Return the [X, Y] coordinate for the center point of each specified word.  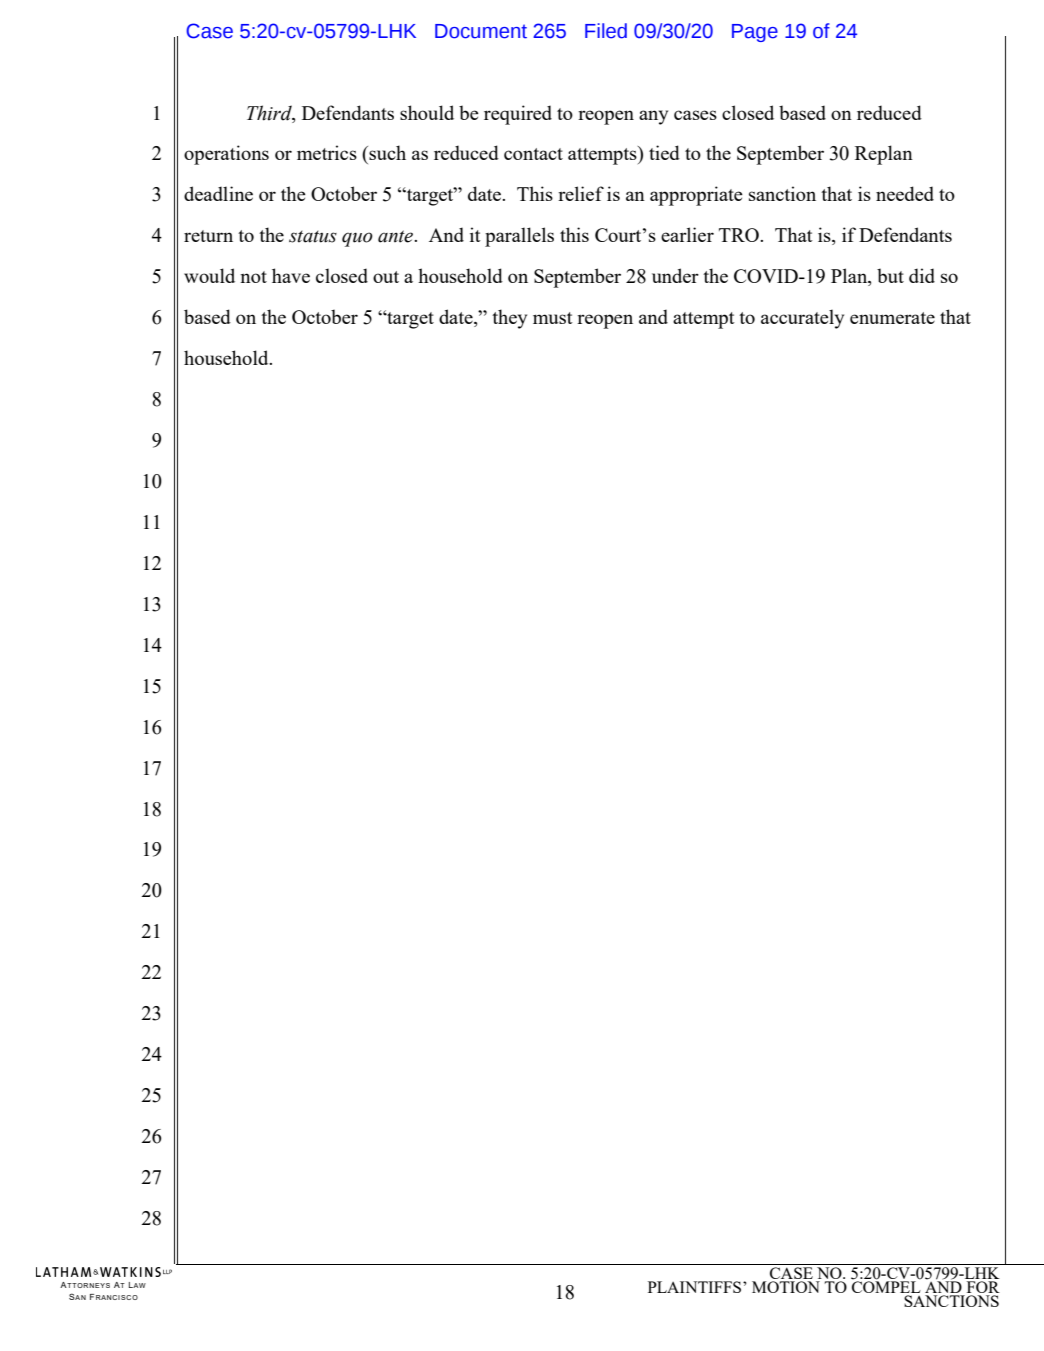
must [553, 318]
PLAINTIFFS [696, 1287]
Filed [606, 31]
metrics [327, 152]
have [291, 275]
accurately [802, 319]
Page [755, 33]
